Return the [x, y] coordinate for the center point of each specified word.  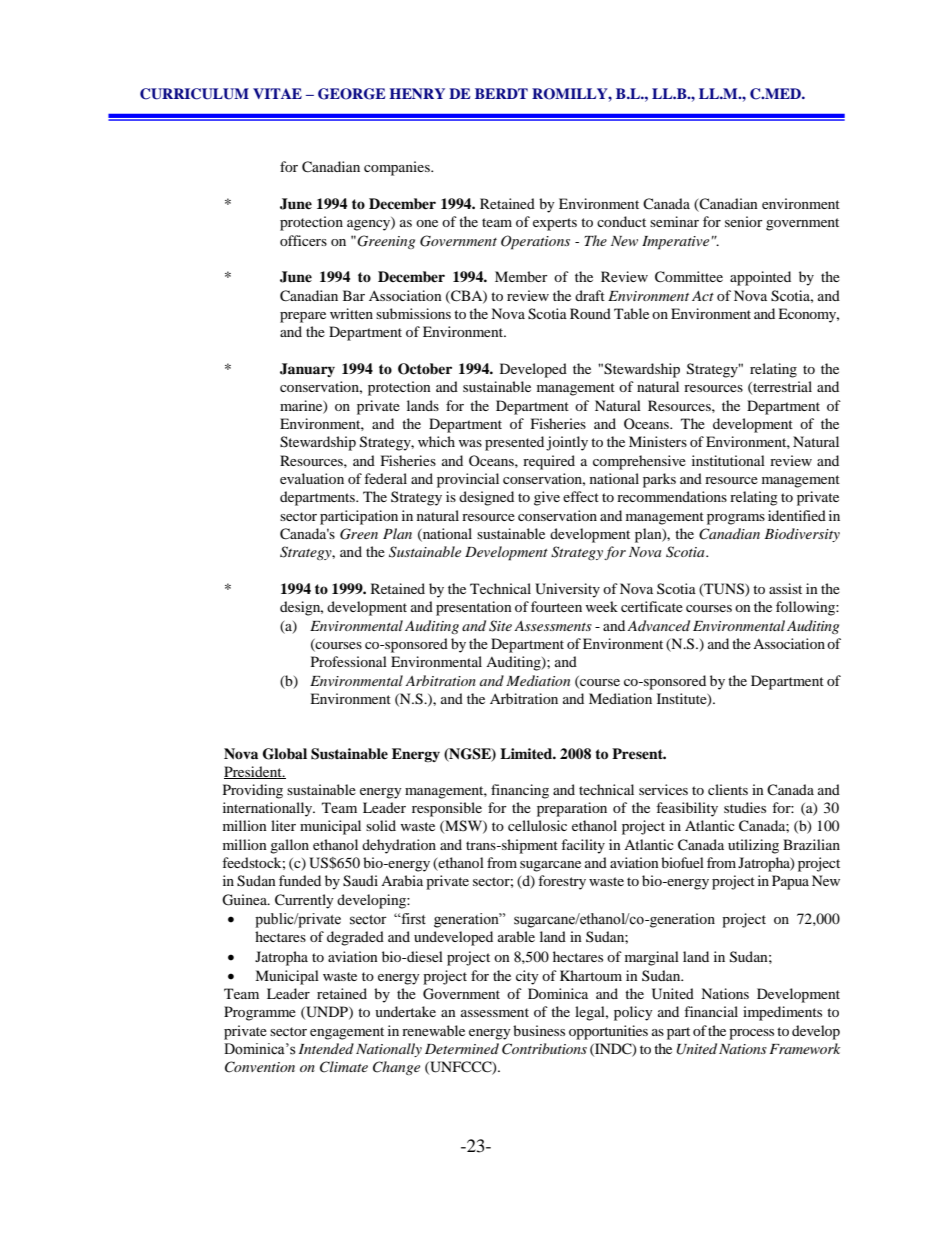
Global [285, 754]
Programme [260, 1013]
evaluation [312, 478]
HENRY [417, 93]
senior [744, 221]
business [539, 1030]
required [549, 462]
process [751, 1034]
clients [728, 789]
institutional [728, 460]
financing [520, 791]
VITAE [277, 93]
